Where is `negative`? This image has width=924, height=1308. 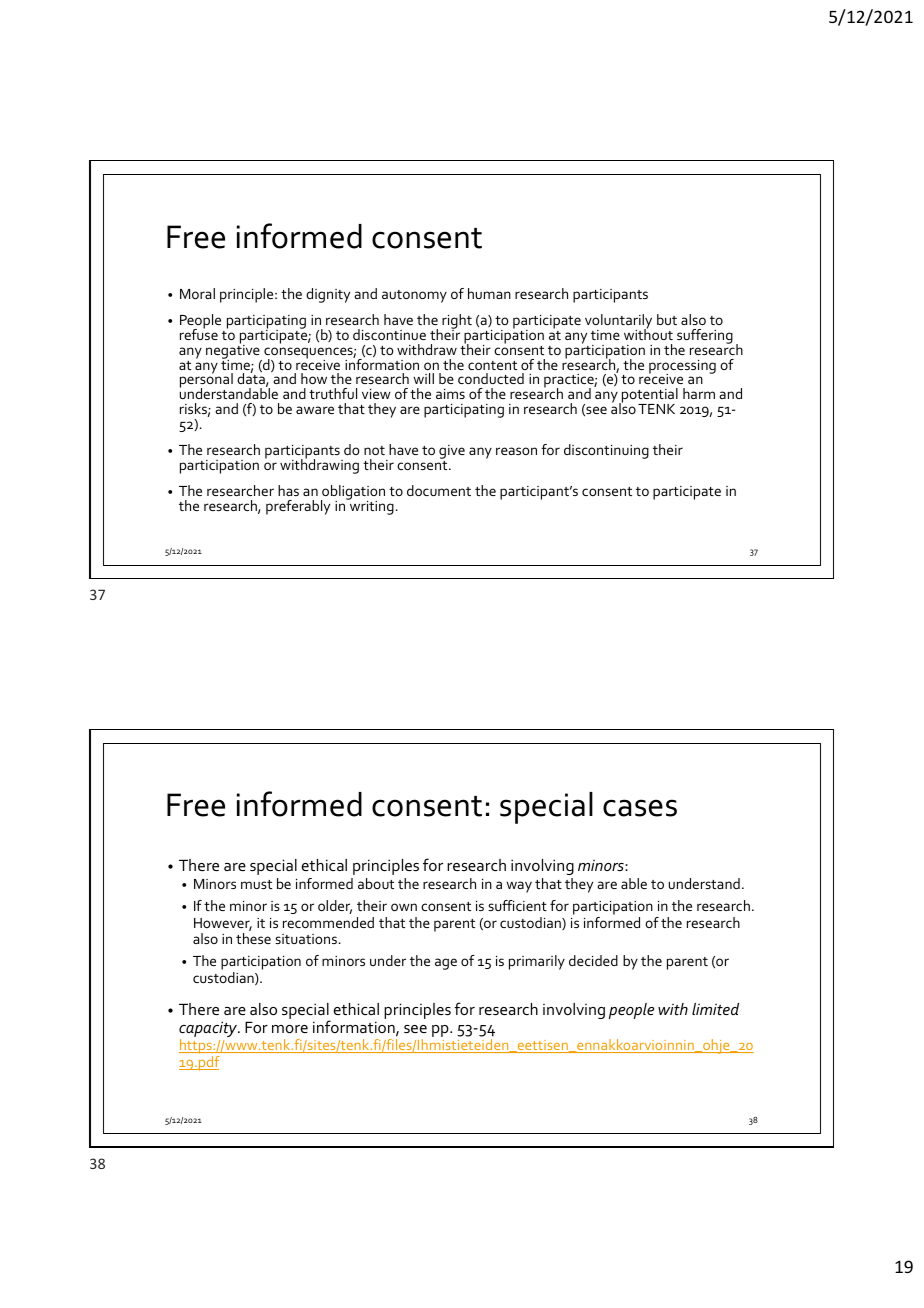 negative is located at coordinates (234, 351).
